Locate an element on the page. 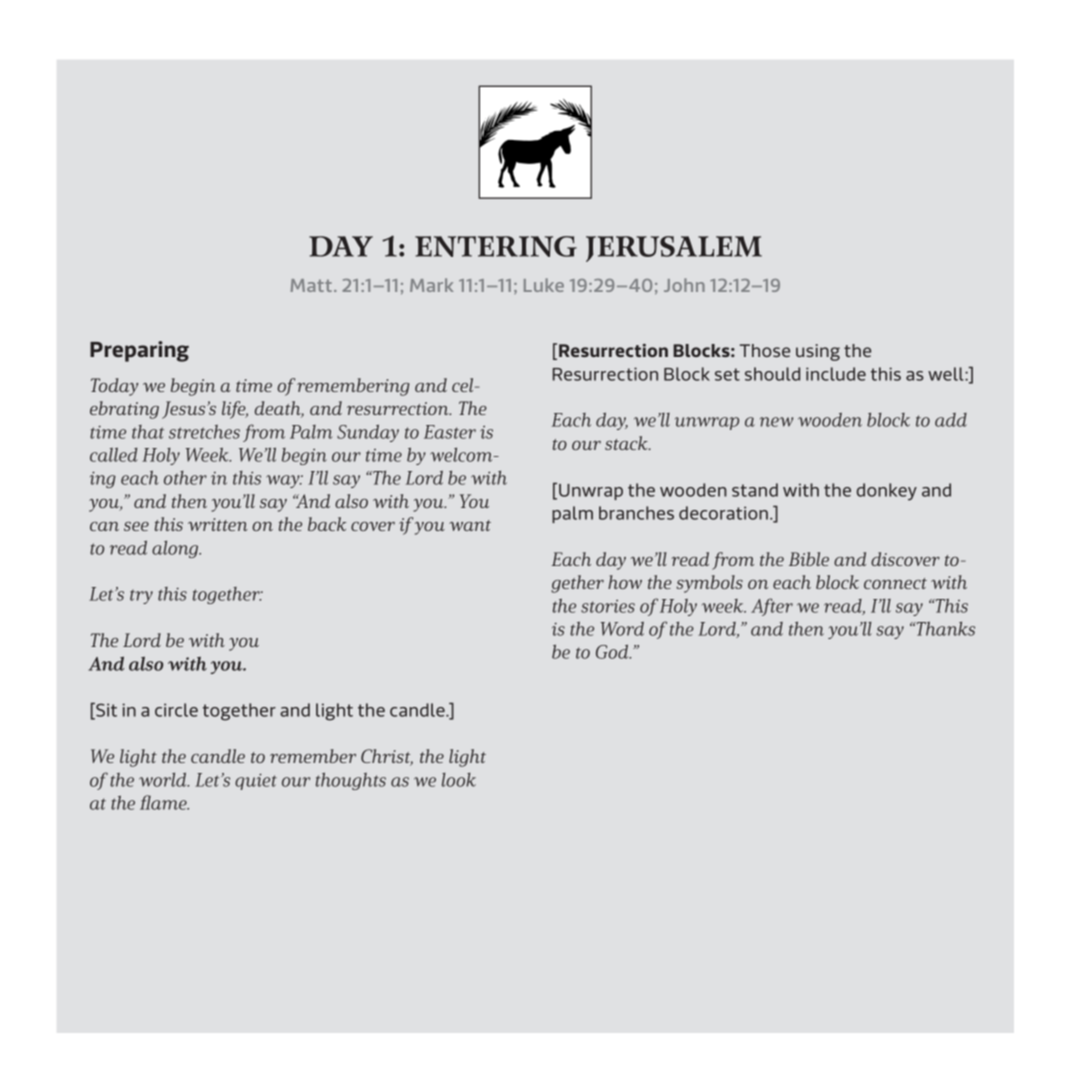 This image has height=1092, width=1092. set is located at coordinates (727, 374).
